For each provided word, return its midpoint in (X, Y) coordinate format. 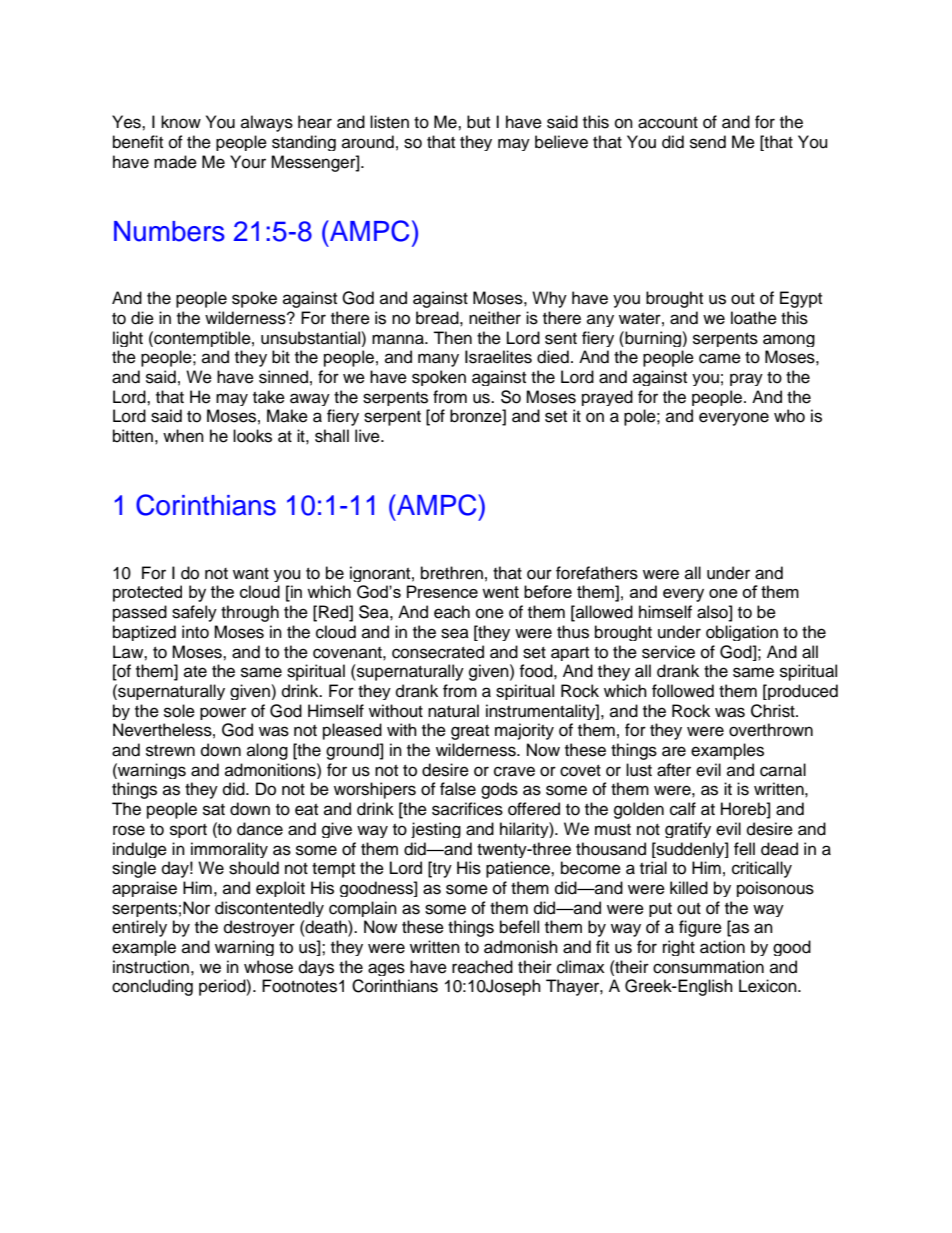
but (478, 122)
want (251, 574)
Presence (442, 591)
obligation (742, 633)
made (175, 162)
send (708, 142)
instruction (151, 967)
